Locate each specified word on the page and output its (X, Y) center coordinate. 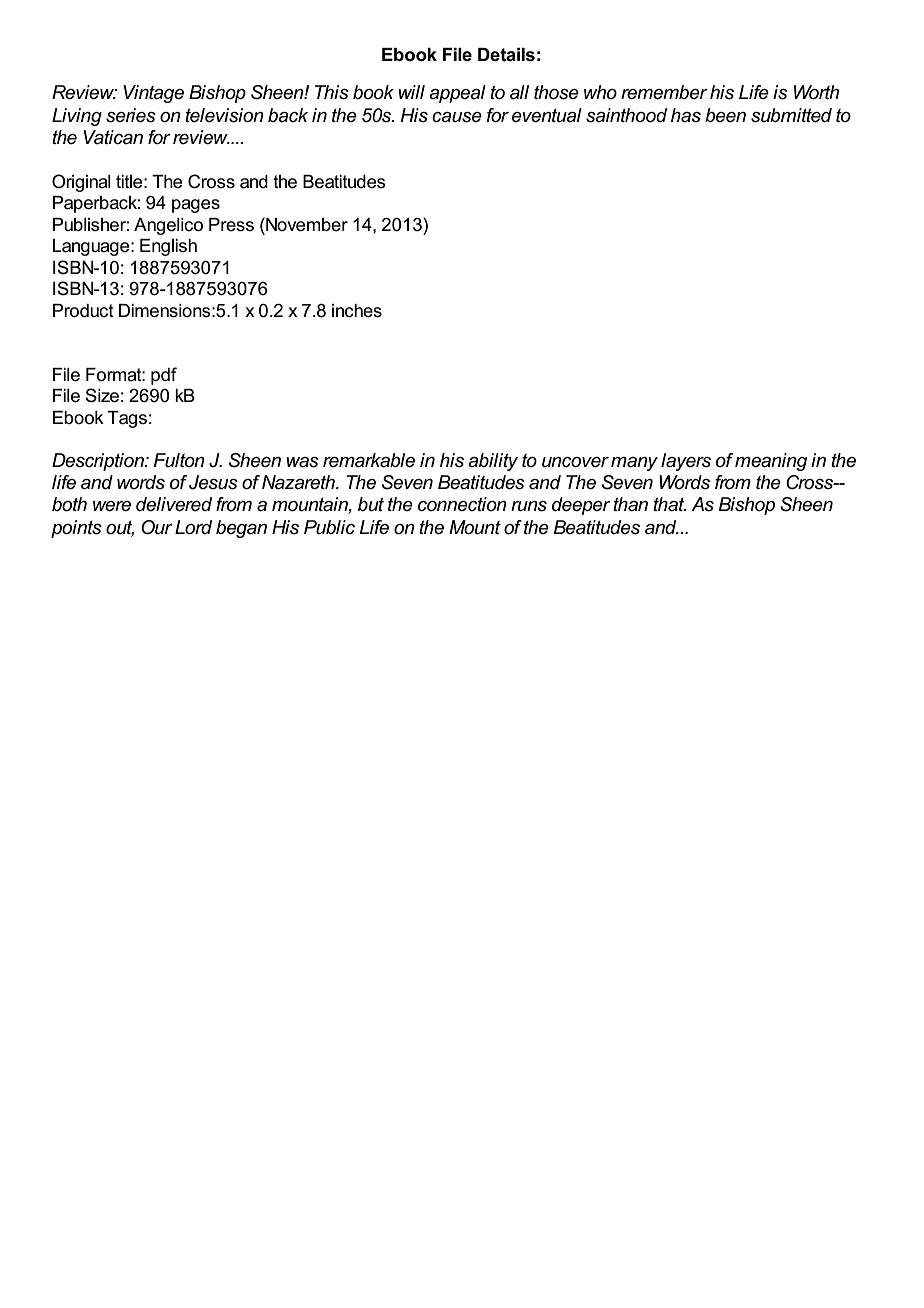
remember (664, 92)
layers (686, 462)
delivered (174, 504)
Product (83, 311)
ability (493, 462)
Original (81, 183)
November (306, 224)
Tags (127, 419)
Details (506, 55)
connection (462, 504)
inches (357, 311)
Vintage (153, 94)
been (725, 115)
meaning (771, 462)
